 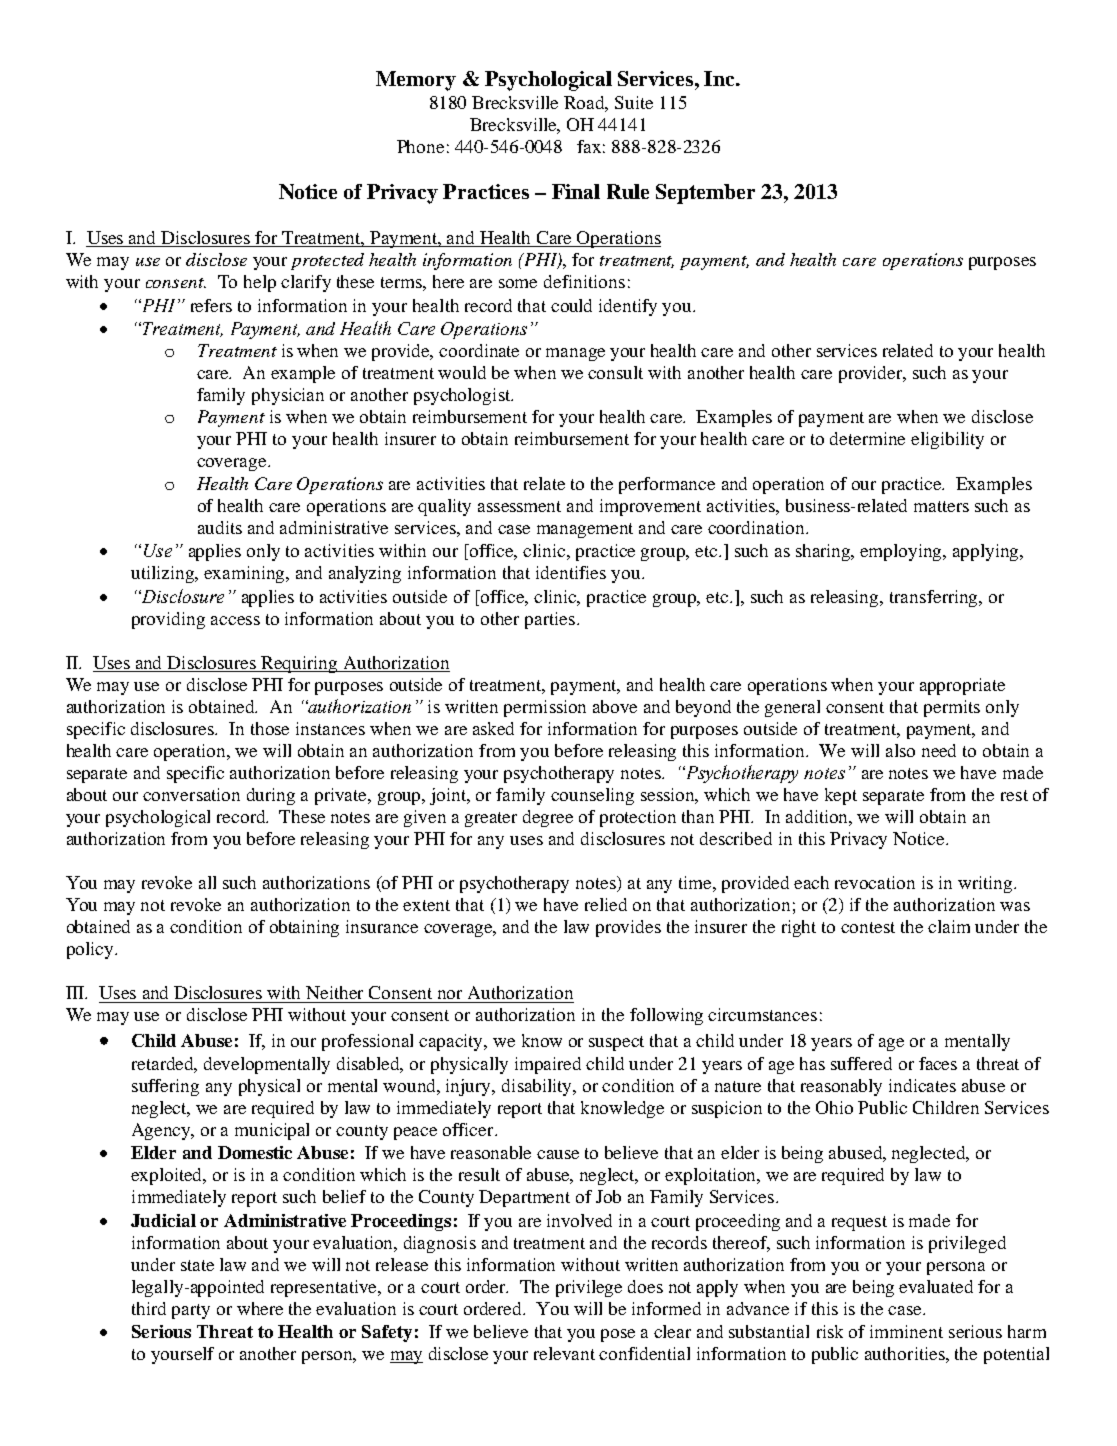 What do you see at coordinates (586, 104) in the screenshot?
I see `Road` at bounding box center [586, 104].
